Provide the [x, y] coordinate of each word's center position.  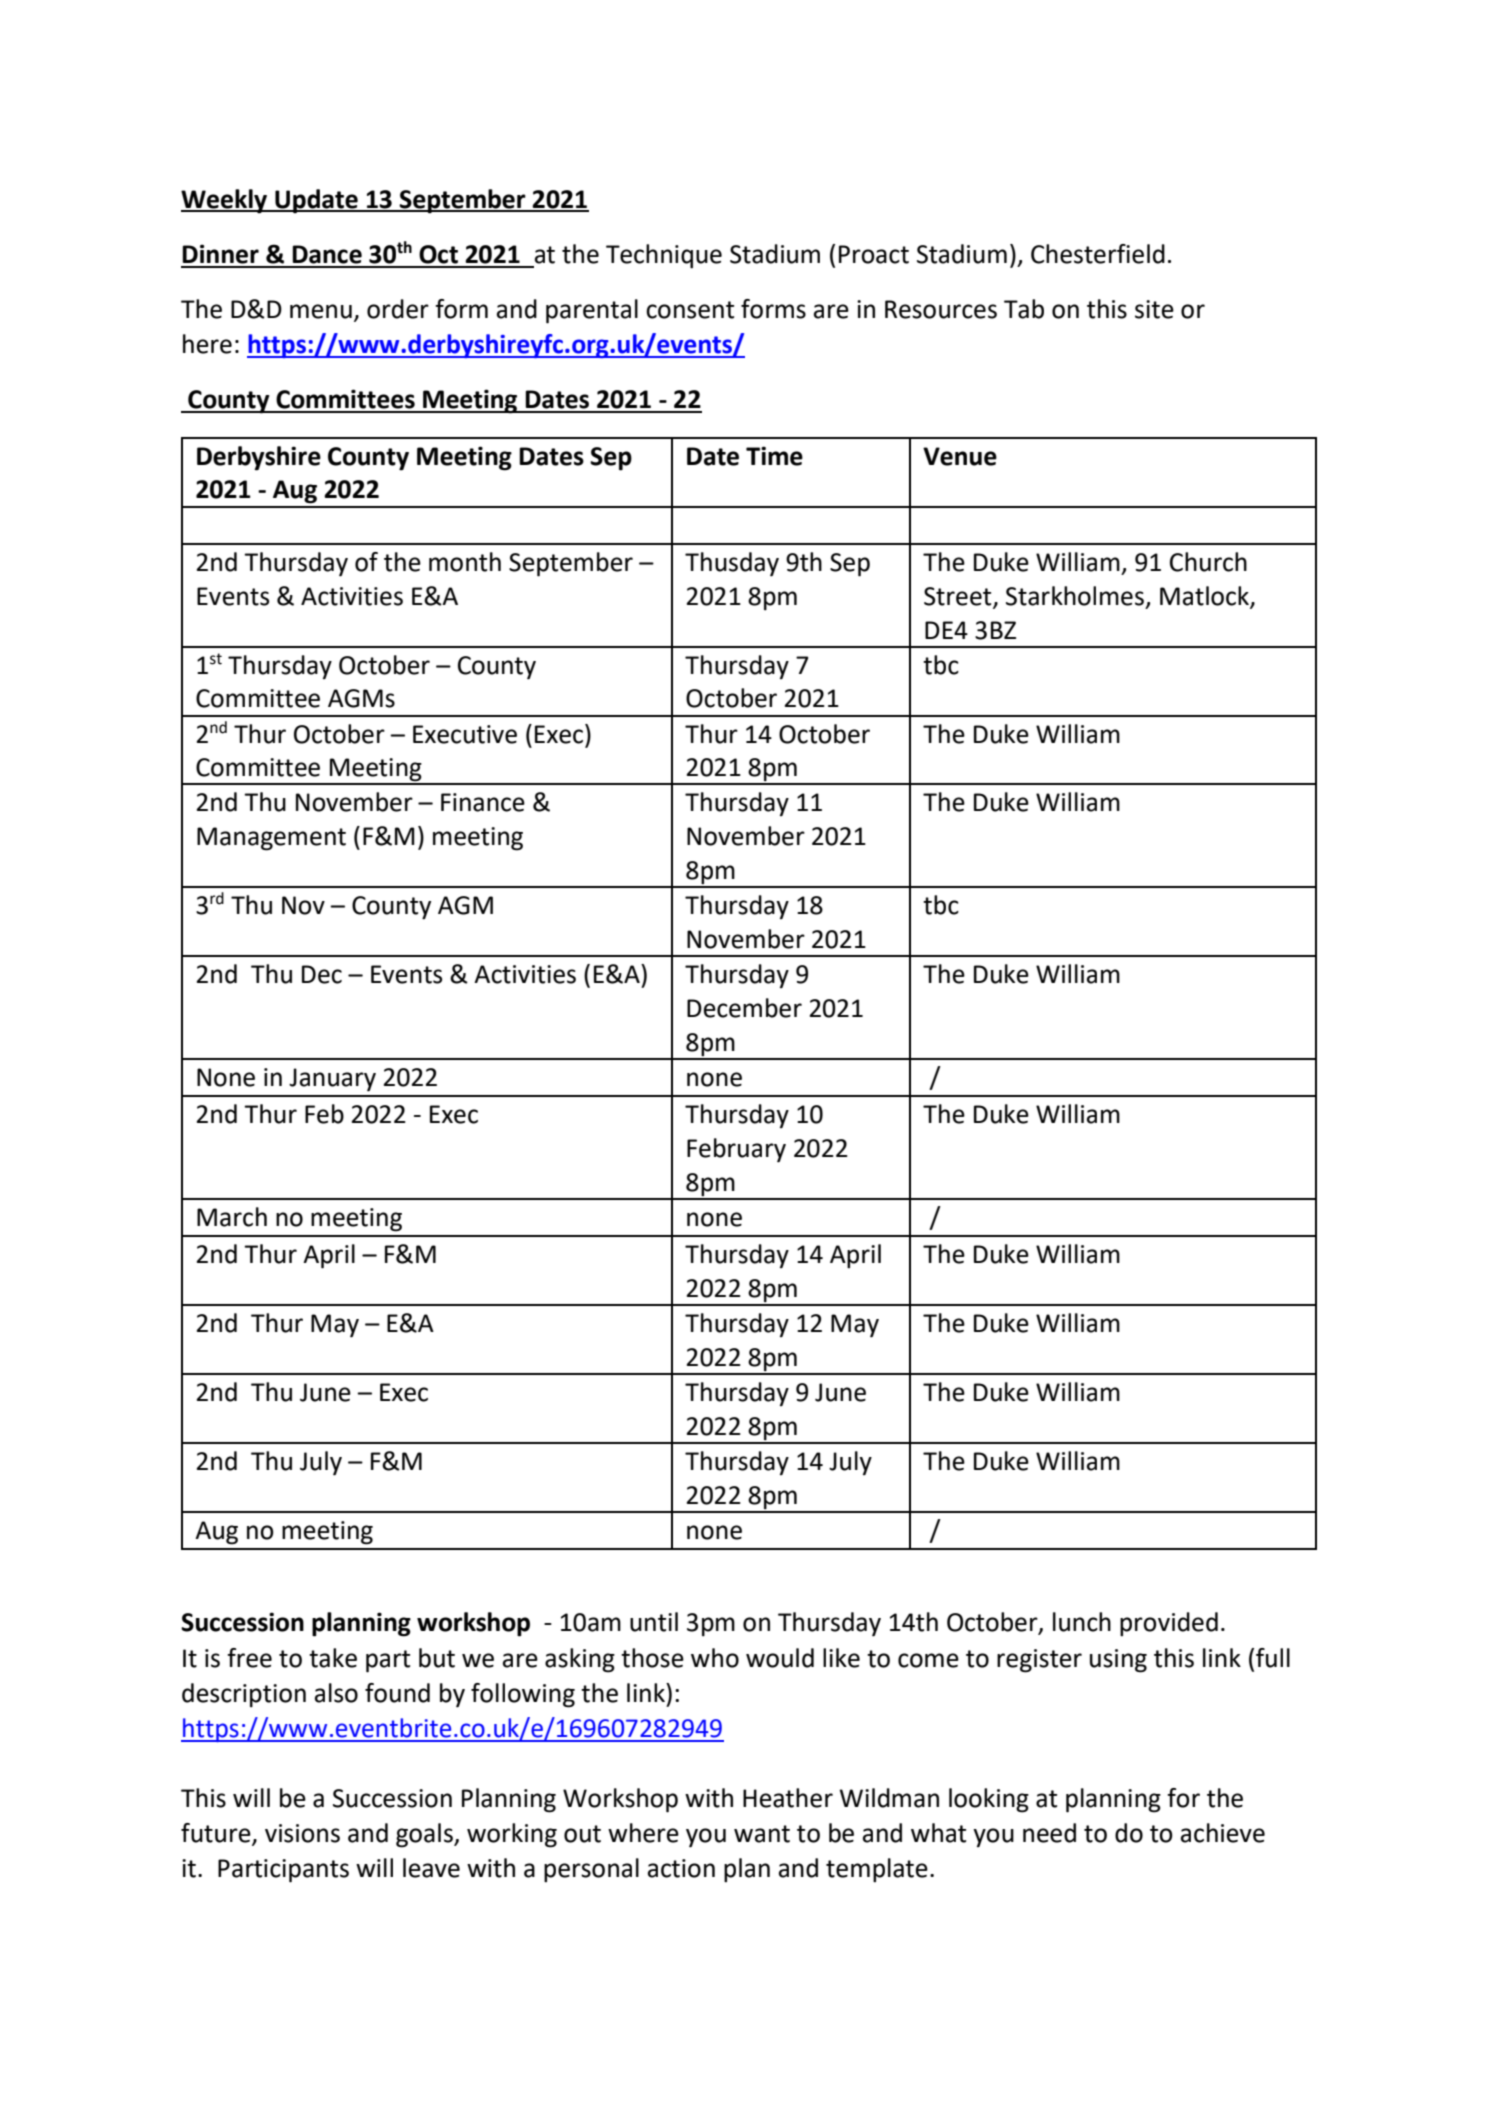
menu [321, 311]
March [232, 1217]
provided [1169, 1624]
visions [302, 1833]
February [736, 1150]
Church [1208, 562]
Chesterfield [1098, 254]
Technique [664, 256]
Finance [483, 802]
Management [271, 839]
